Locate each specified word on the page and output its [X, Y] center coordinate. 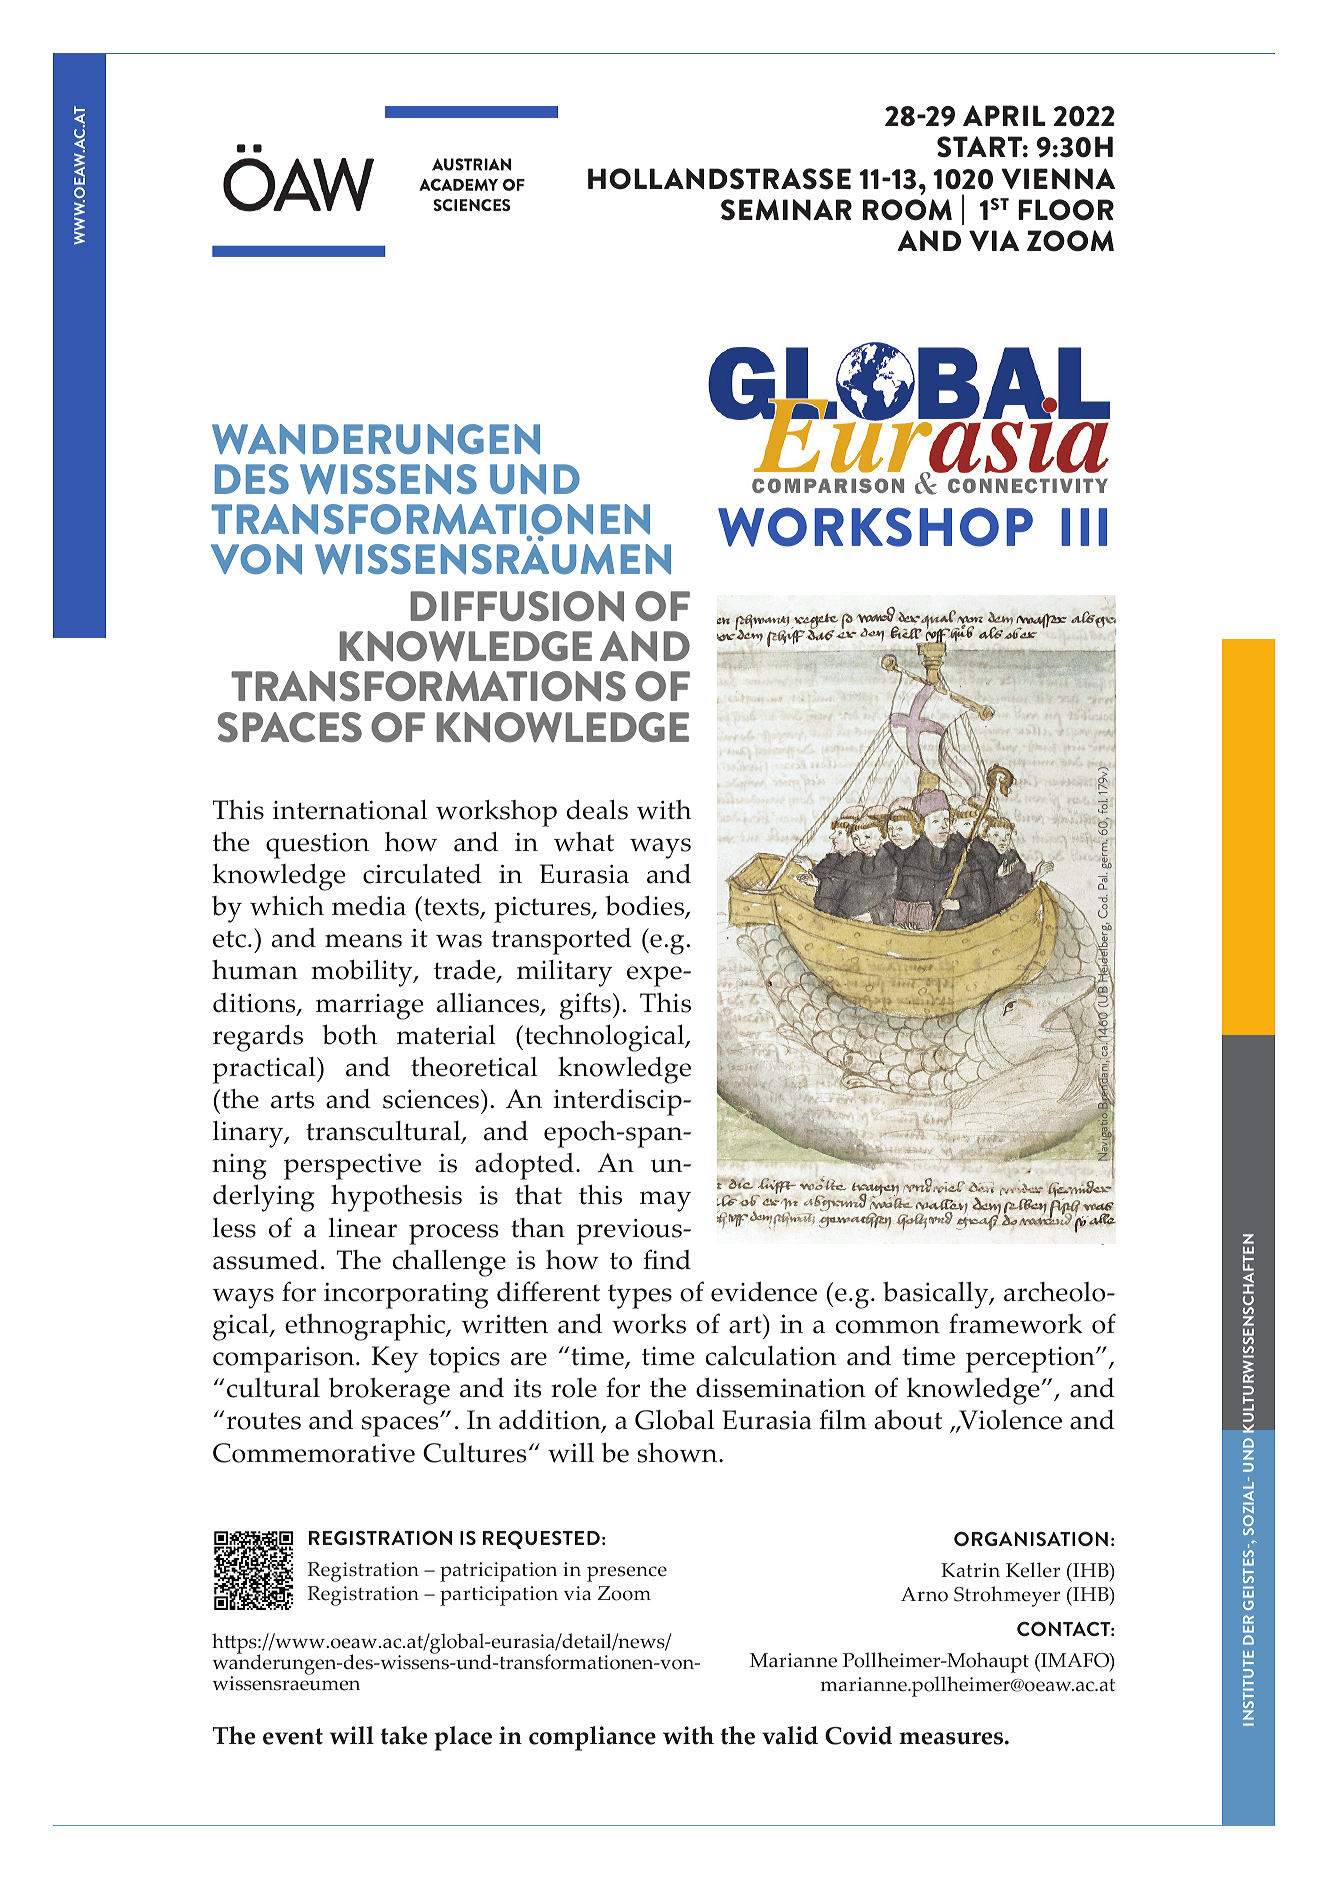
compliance [592, 1738]
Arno [924, 1594]
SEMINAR [786, 210]
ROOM [907, 210]
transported [561, 941]
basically [937, 1295]
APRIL [1004, 115]
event [293, 1736]
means [363, 941]
